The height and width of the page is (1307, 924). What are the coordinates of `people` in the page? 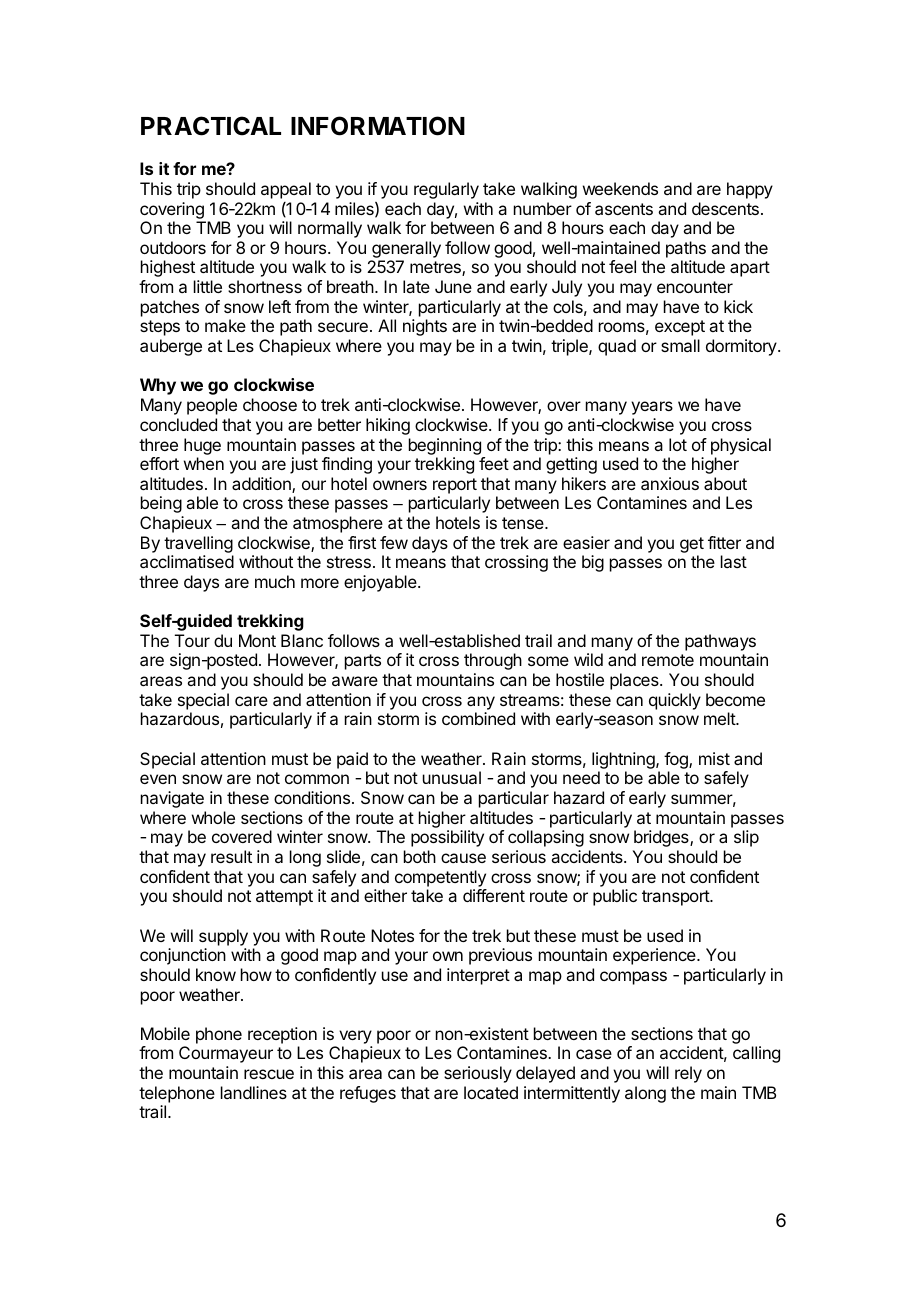 It's located at (212, 406).
